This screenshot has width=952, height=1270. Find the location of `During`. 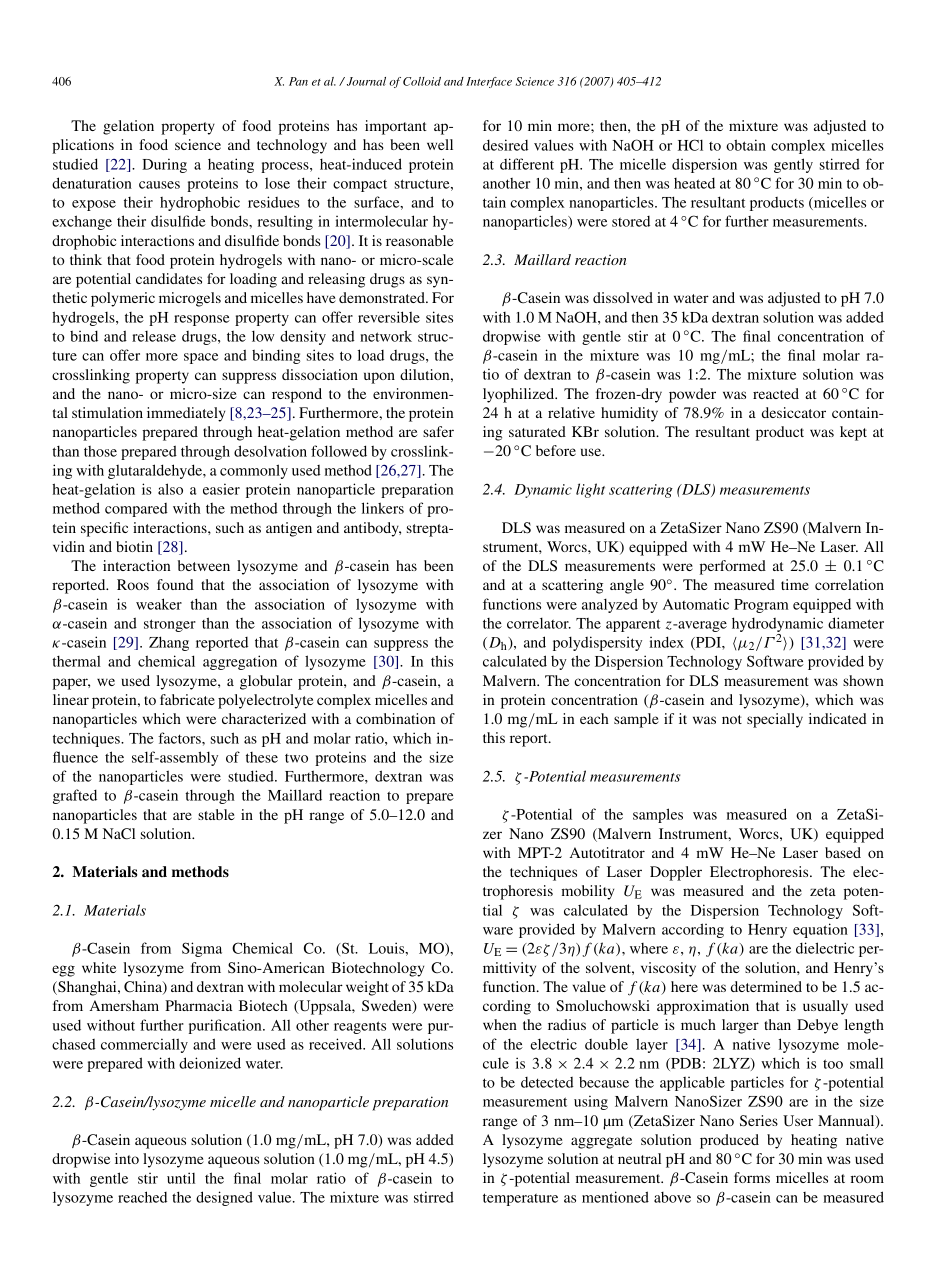

During is located at coordinates (164, 165).
